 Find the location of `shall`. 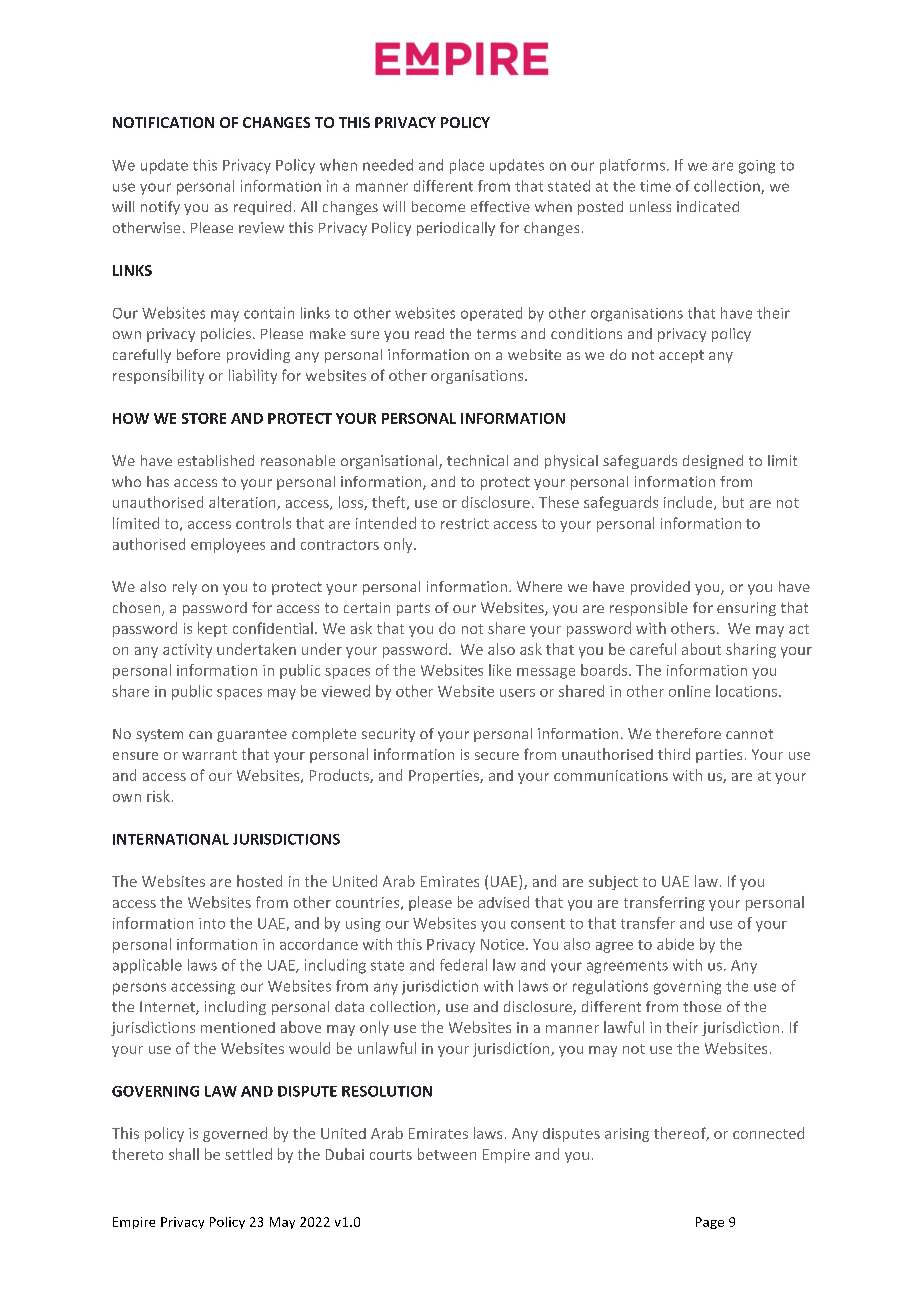

shall is located at coordinates (184, 1154).
